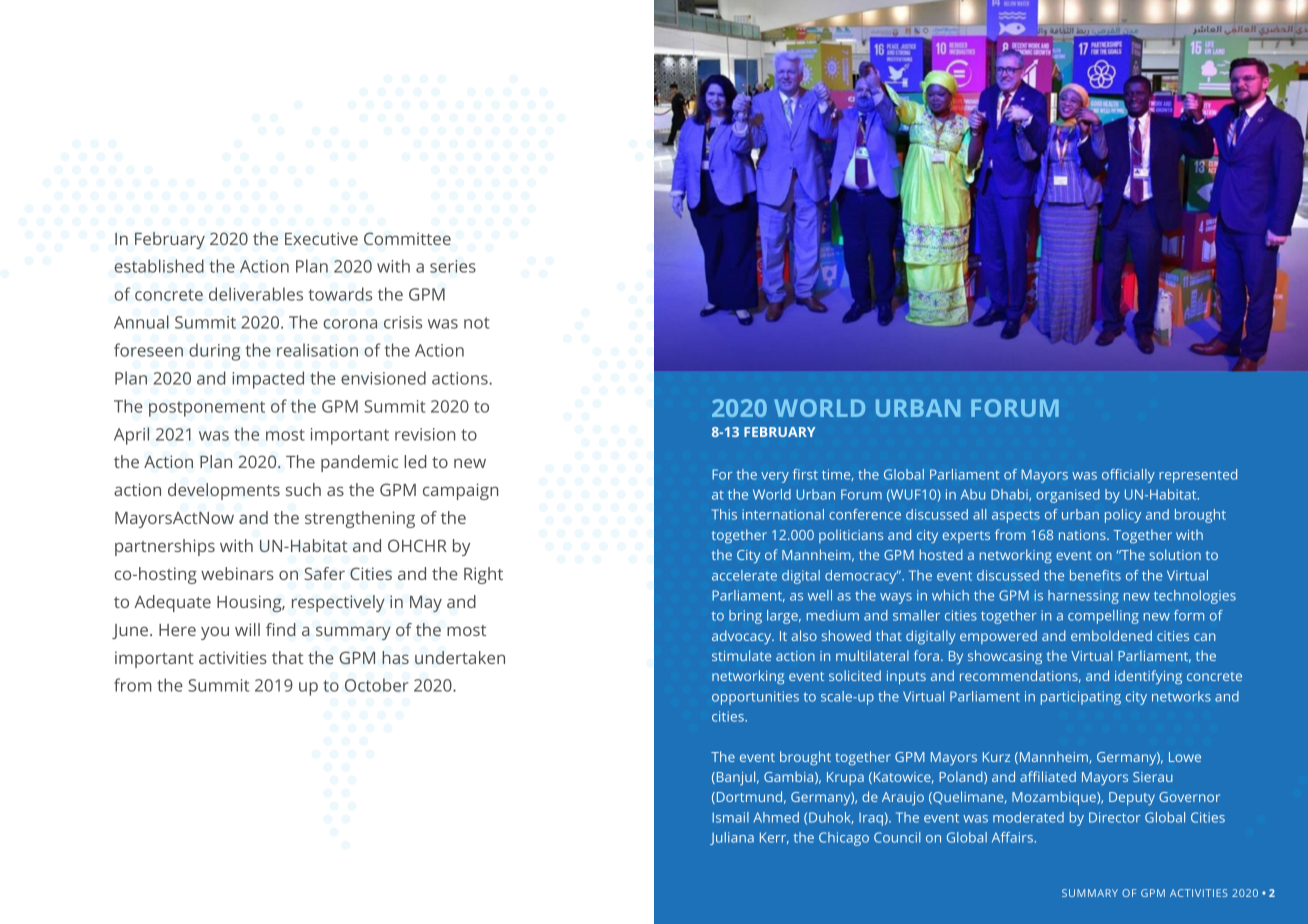 This document has width=1308, height=924. I want to click on Juliana, so click(732, 838).
